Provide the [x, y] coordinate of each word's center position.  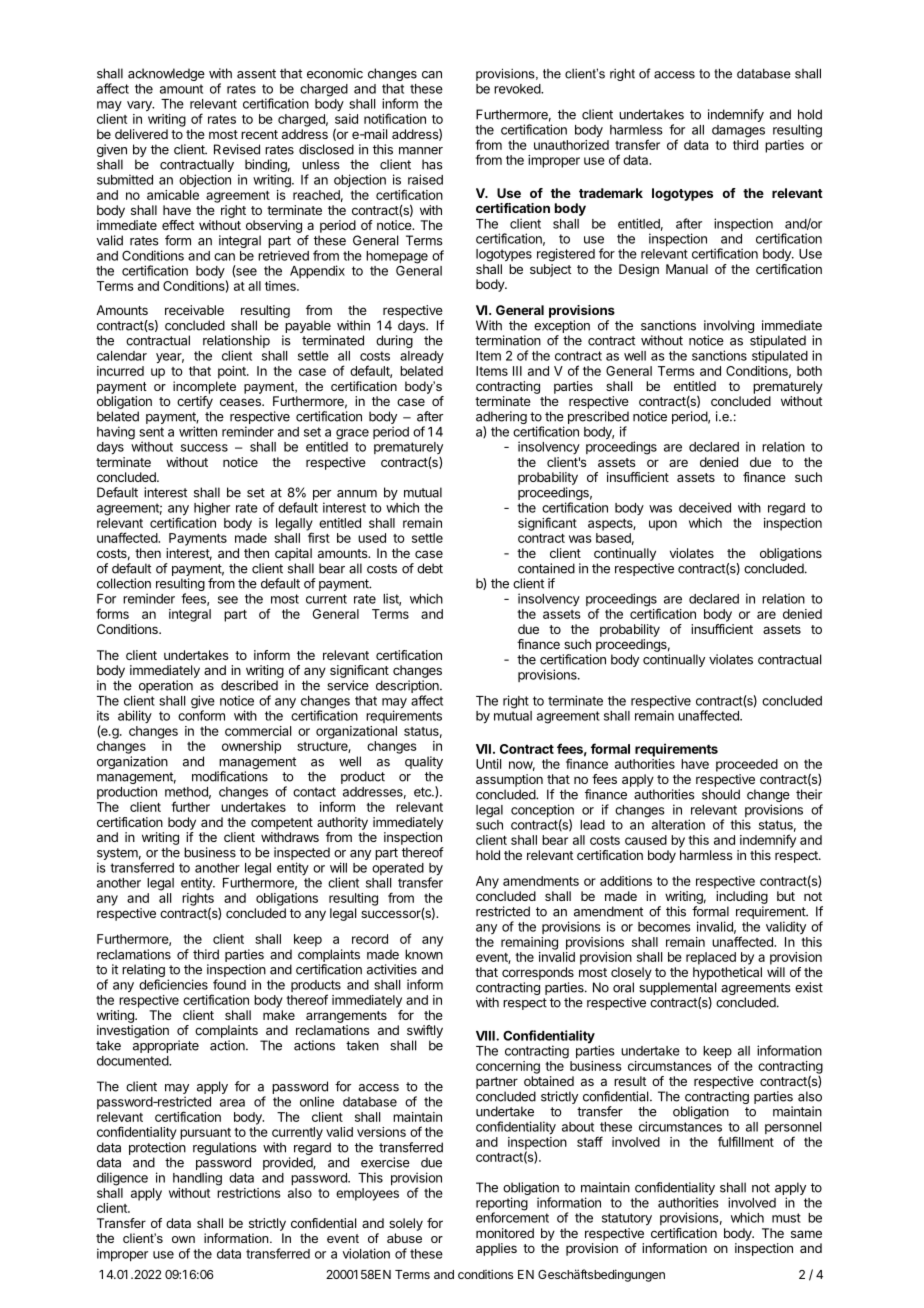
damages [738, 131]
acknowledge [166, 74]
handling [197, 1179]
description [408, 686]
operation [166, 686]
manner [421, 151]
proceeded [747, 765]
